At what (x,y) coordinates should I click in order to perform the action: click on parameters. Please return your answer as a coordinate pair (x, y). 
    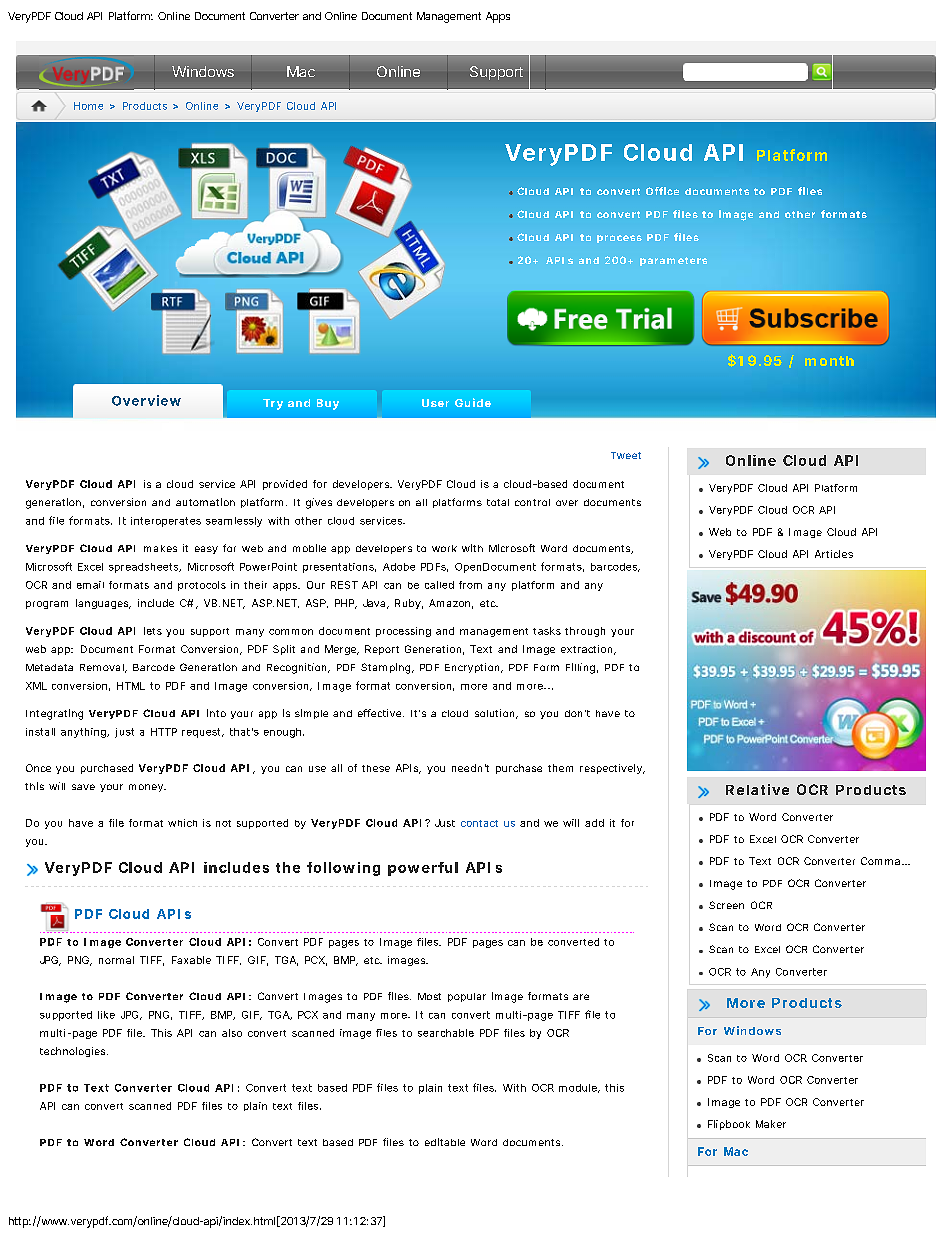
    Looking at the image, I should click on (673, 261).
